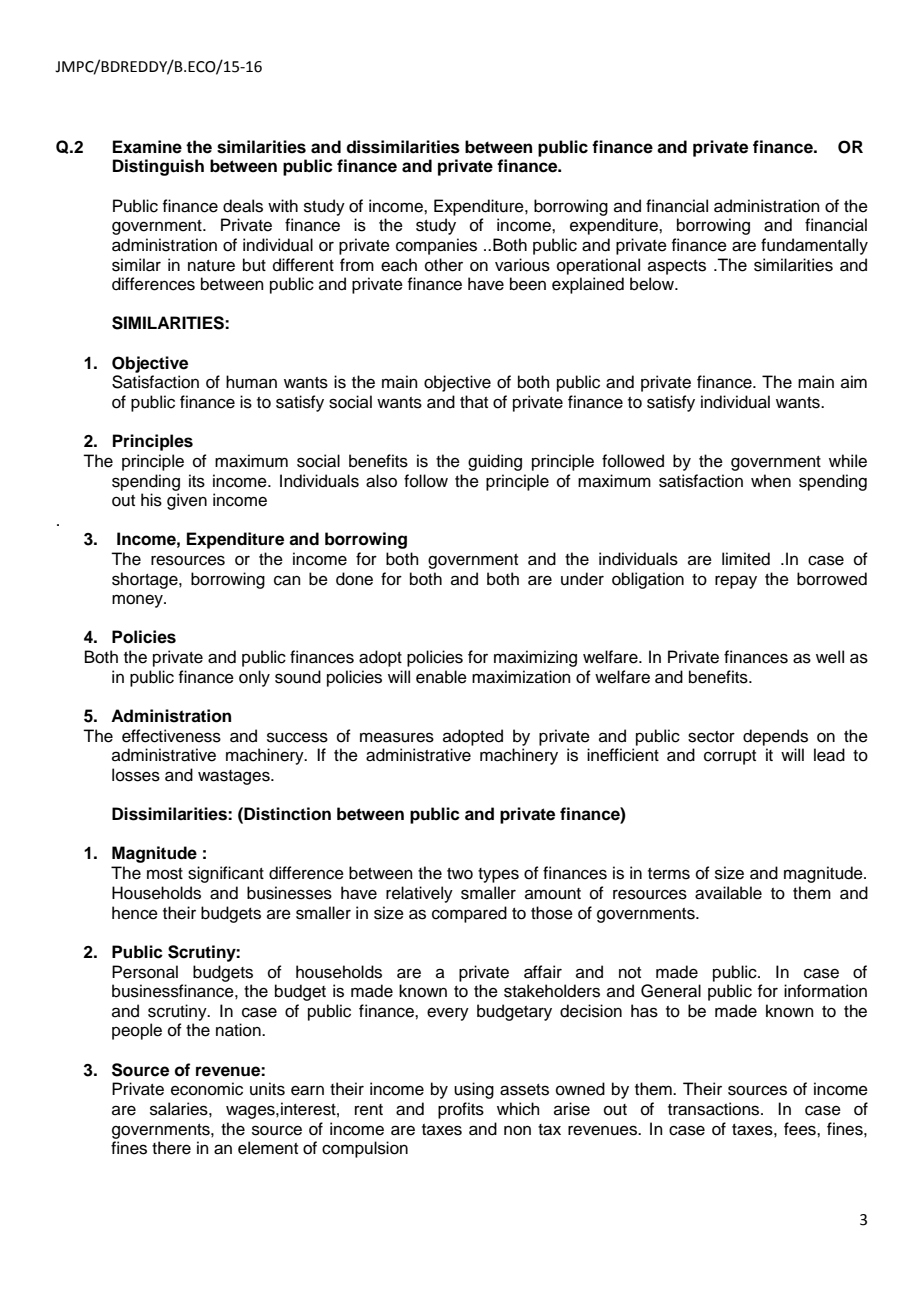 Image resolution: width=924 pixels, height=1307 pixels. Describe the element at coordinates (436, 246) in the page. I see `companies` at that location.
